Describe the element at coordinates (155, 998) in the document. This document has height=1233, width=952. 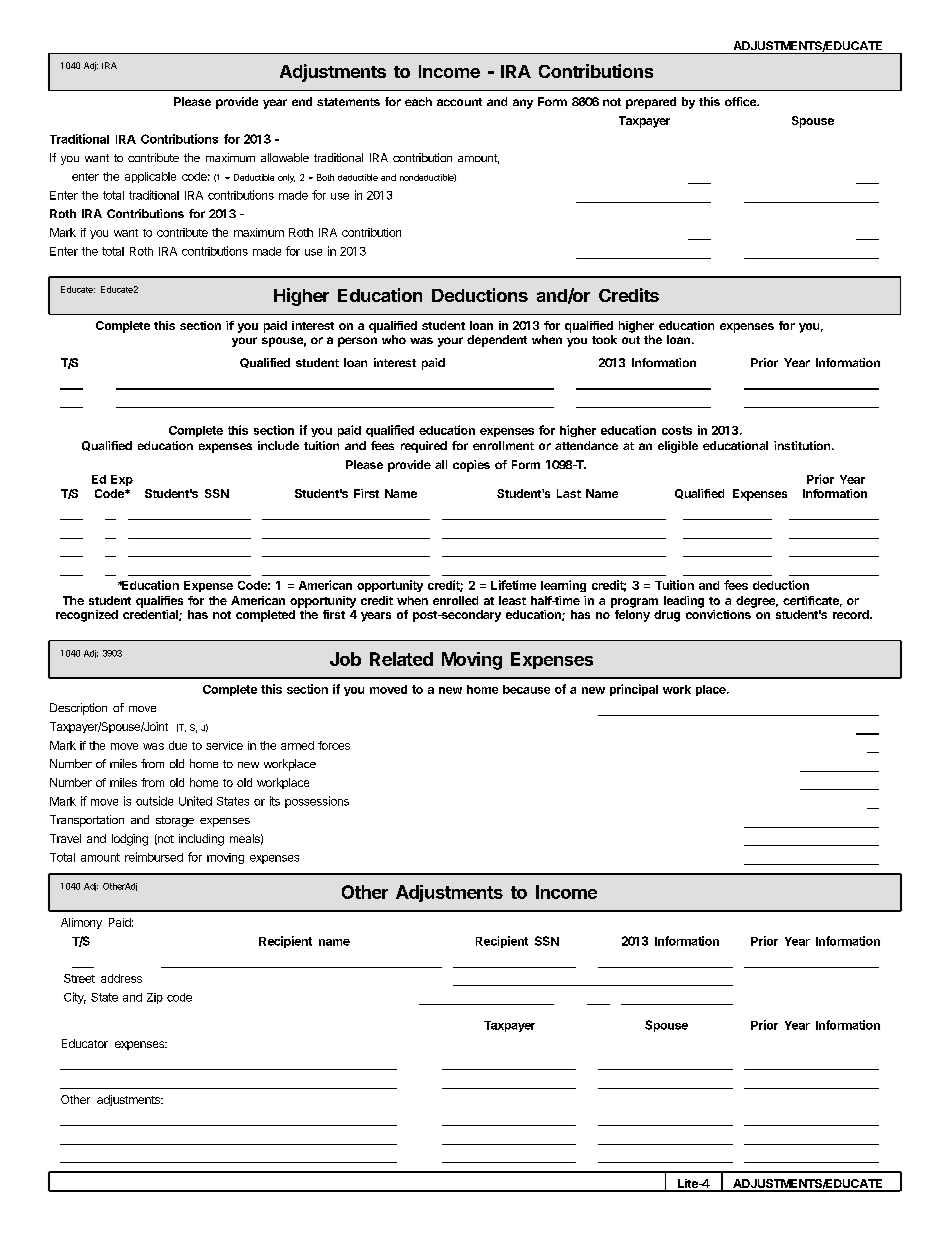
I see `Zip` at that location.
